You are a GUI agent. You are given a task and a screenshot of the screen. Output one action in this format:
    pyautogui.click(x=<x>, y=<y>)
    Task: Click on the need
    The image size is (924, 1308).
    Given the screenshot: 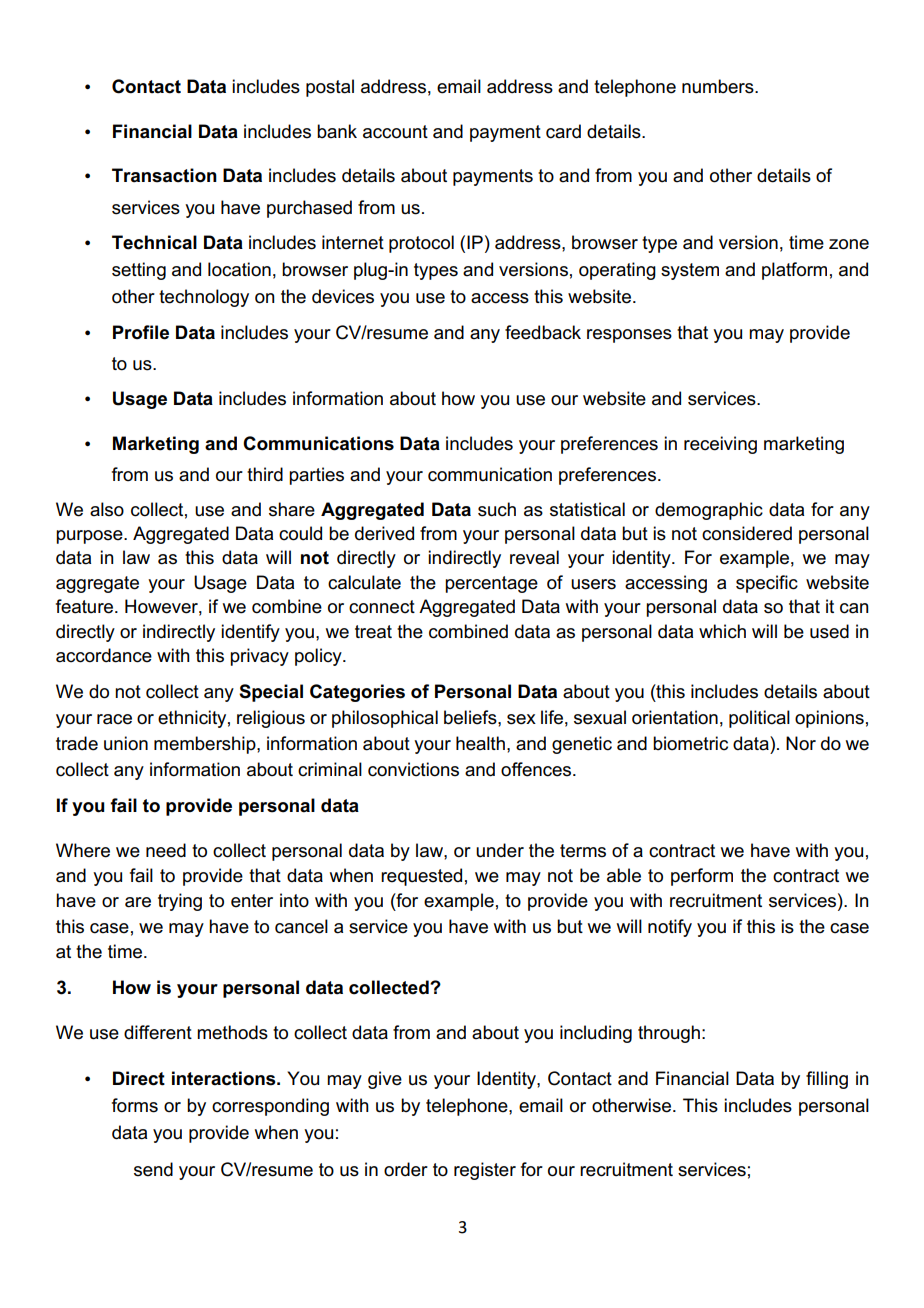 What is the action you would take?
    pyautogui.click(x=166, y=850)
